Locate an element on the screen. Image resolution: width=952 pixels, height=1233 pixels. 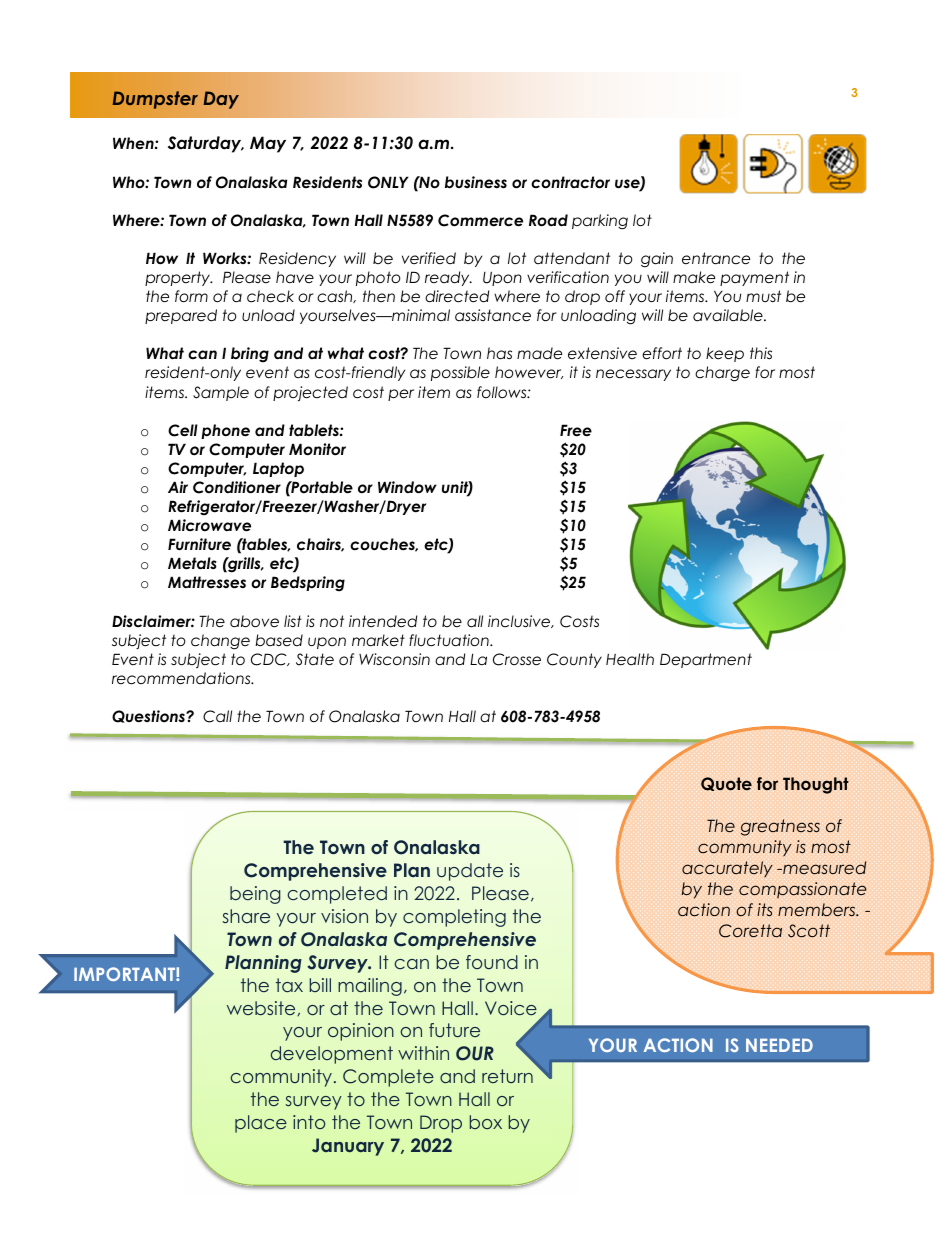
Saturday is located at coordinates (206, 144).
